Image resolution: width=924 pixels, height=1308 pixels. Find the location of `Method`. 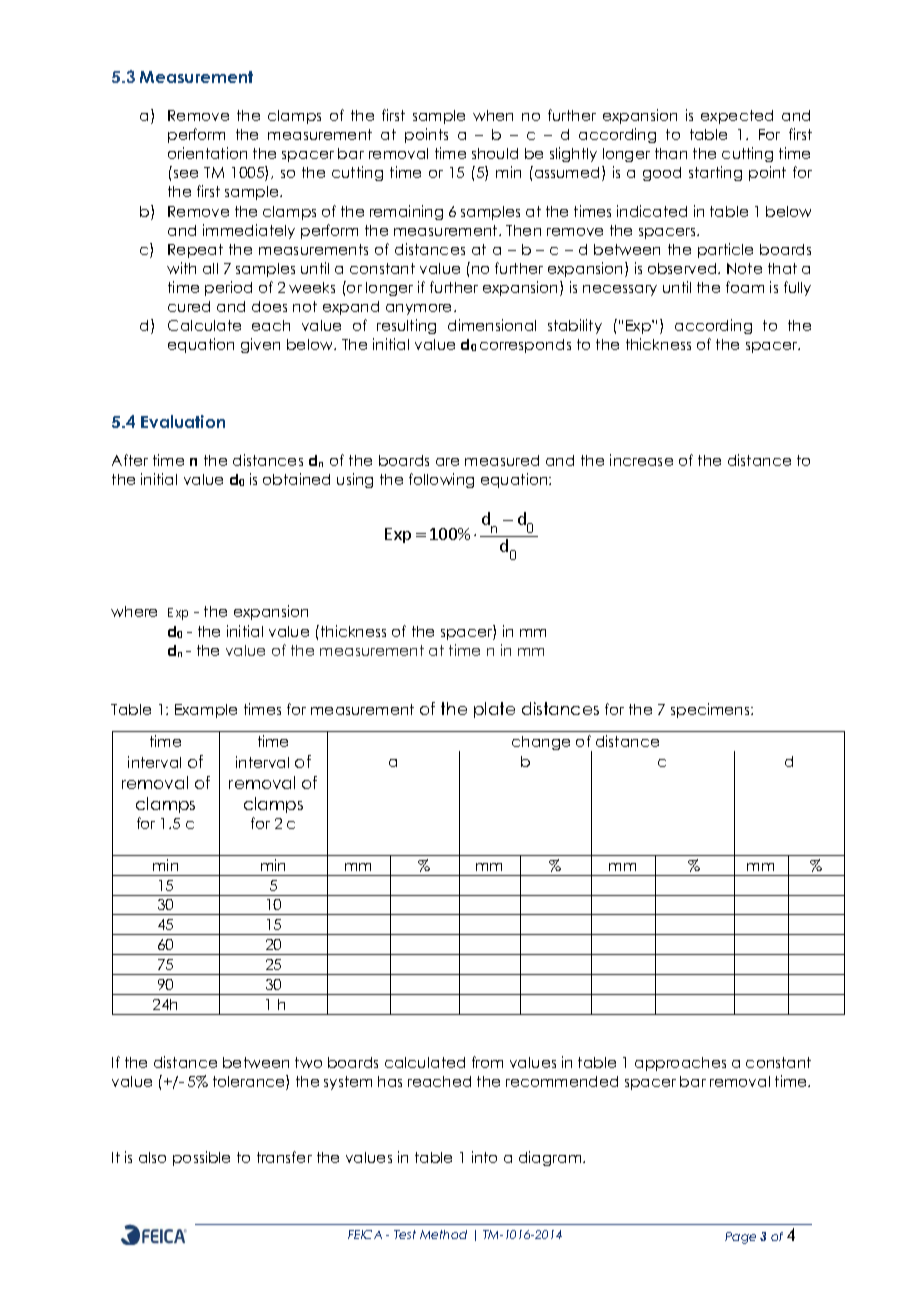

Method is located at coordinates (443, 1234).
